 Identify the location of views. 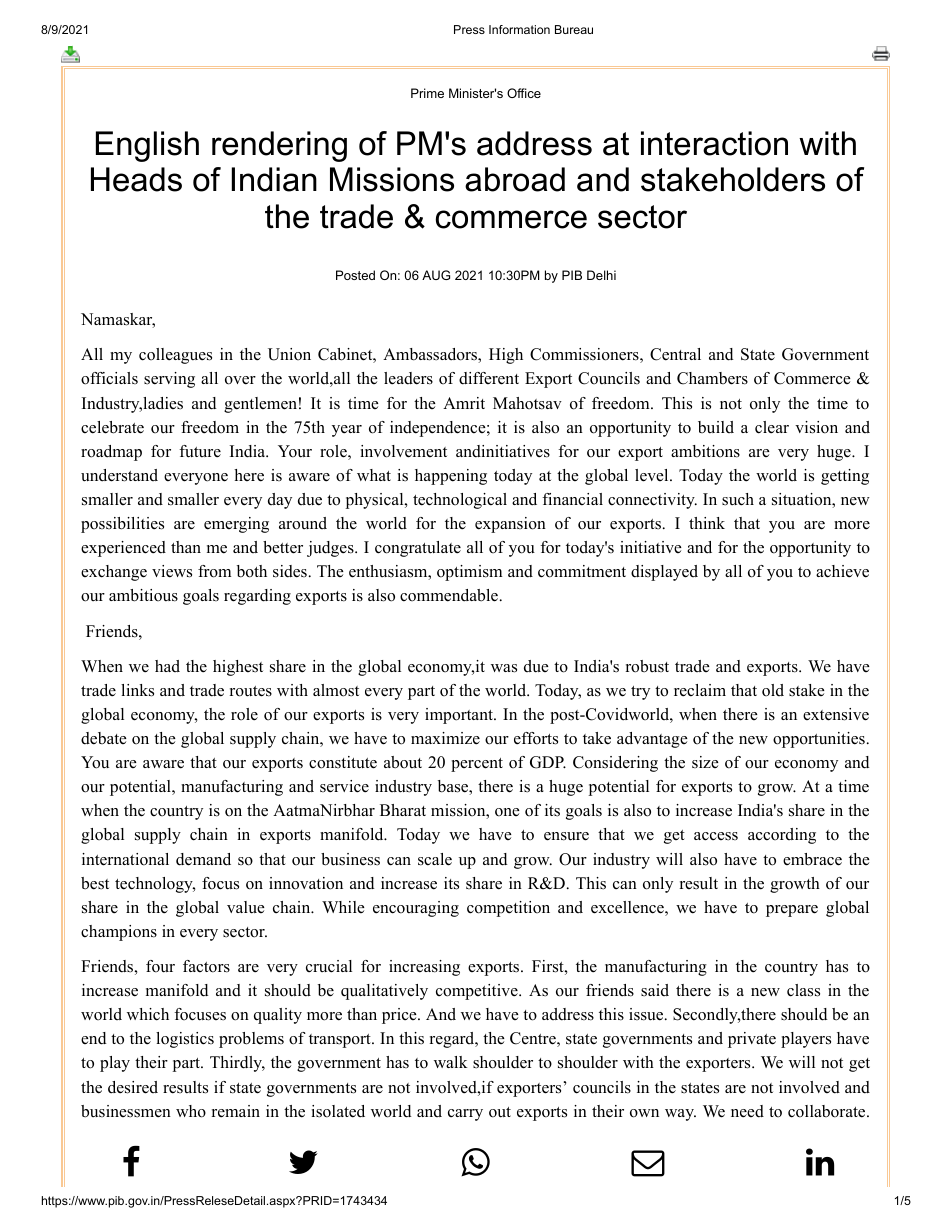
(172, 571).
